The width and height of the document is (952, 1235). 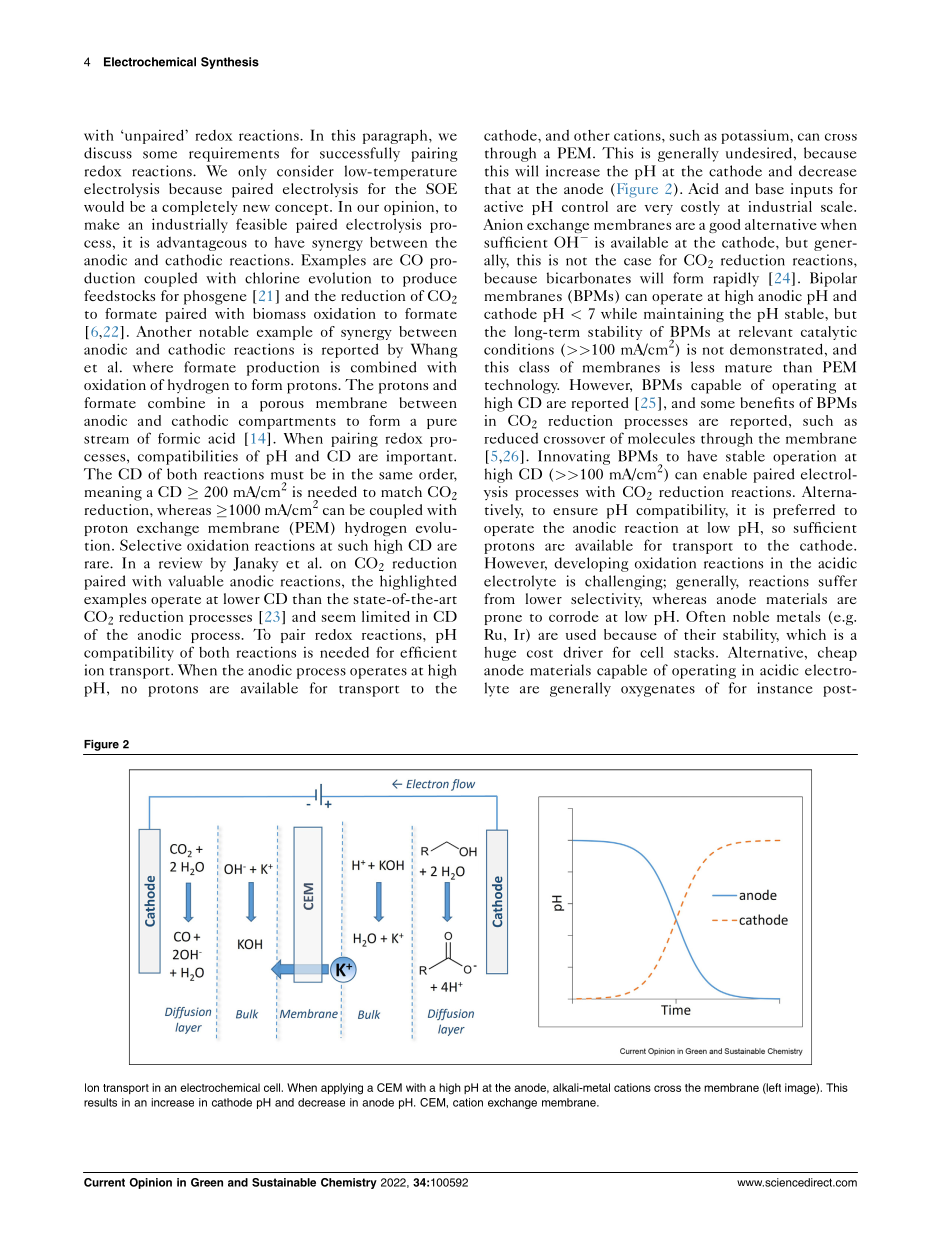 I want to click on paragraph, so click(x=396, y=136).
